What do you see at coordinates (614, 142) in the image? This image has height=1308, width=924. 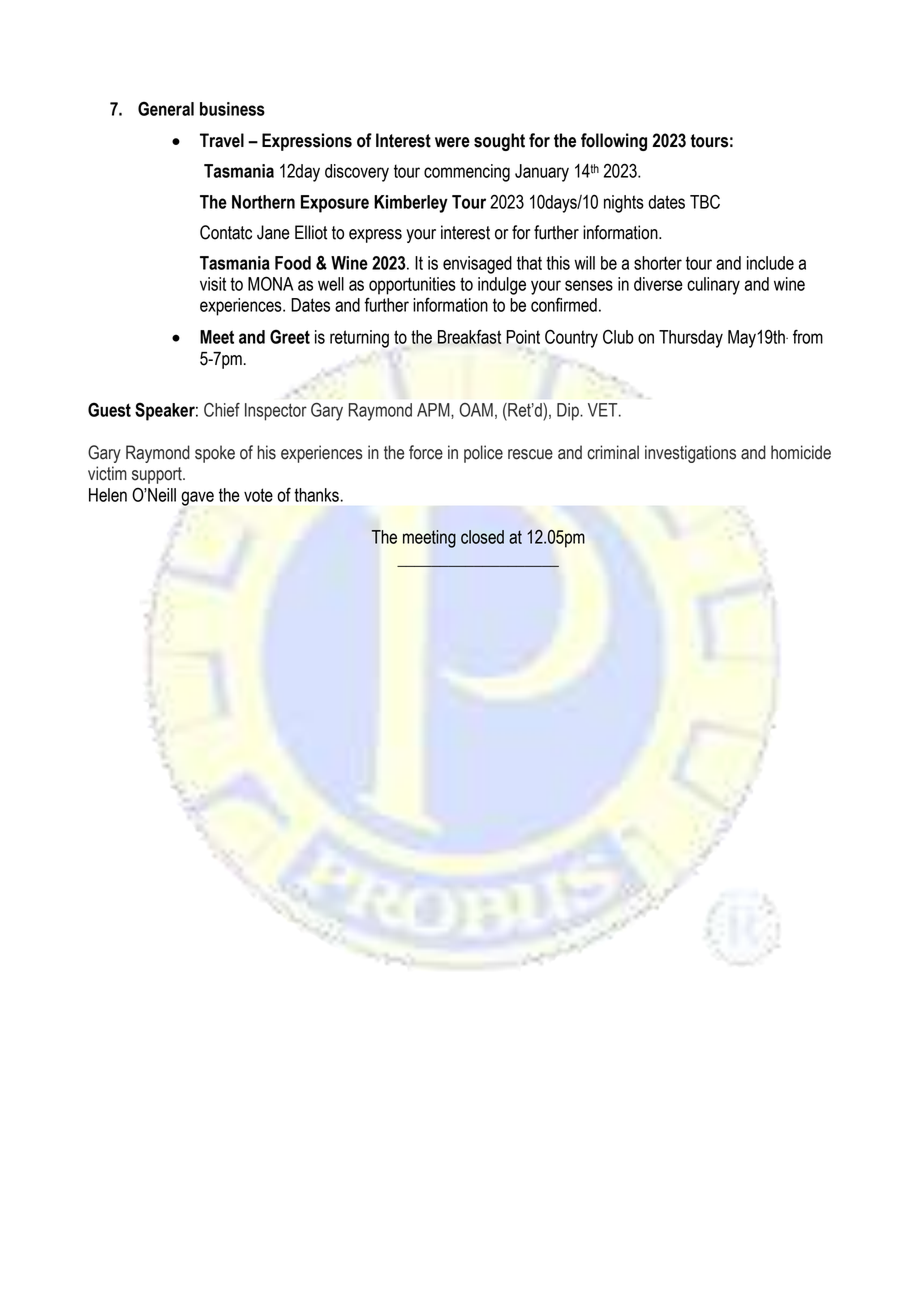 I see `following` at bounding box center [614, 142].
